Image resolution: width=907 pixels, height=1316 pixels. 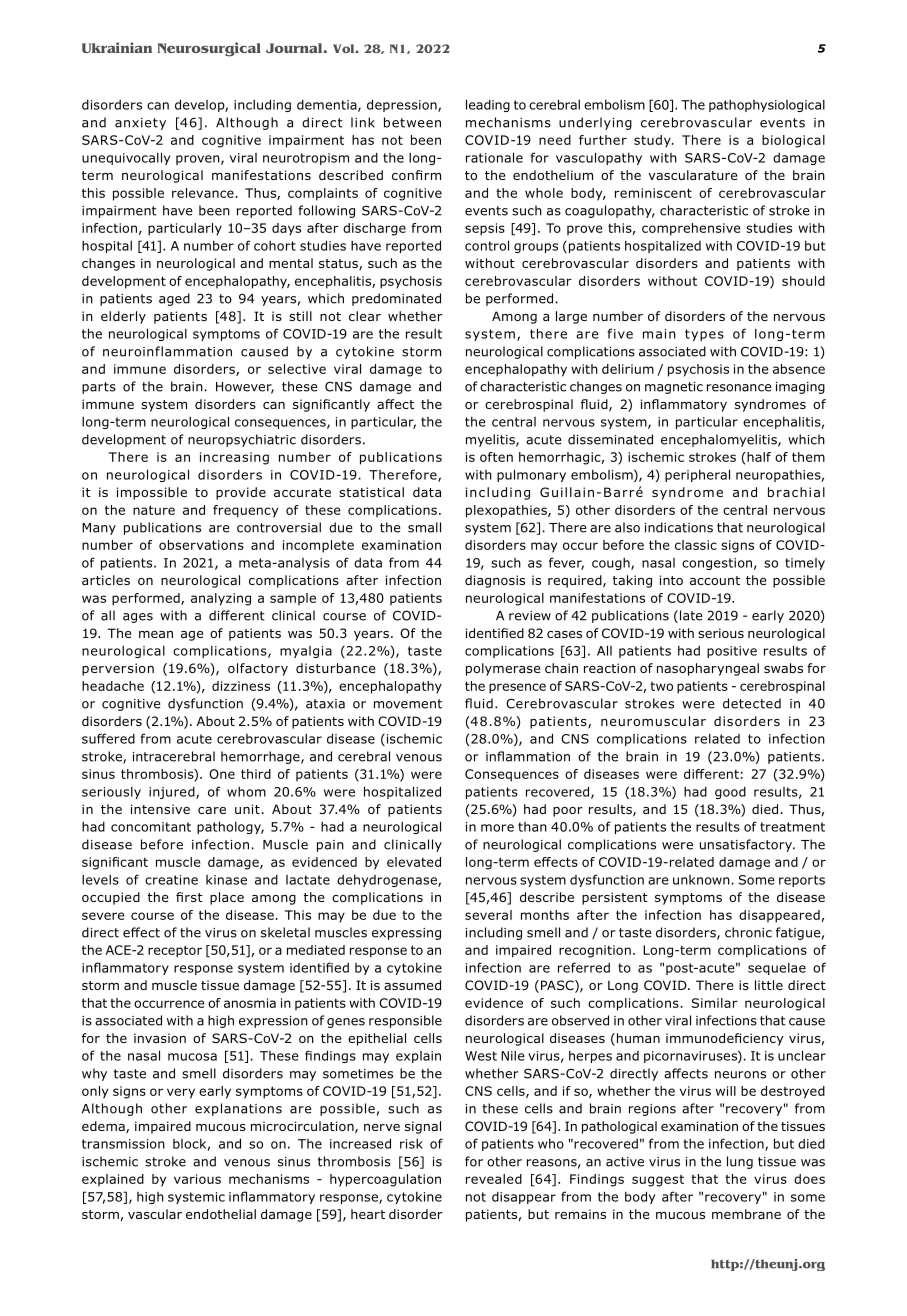 I want to click on revealed, so click(x=494, y=1179).
